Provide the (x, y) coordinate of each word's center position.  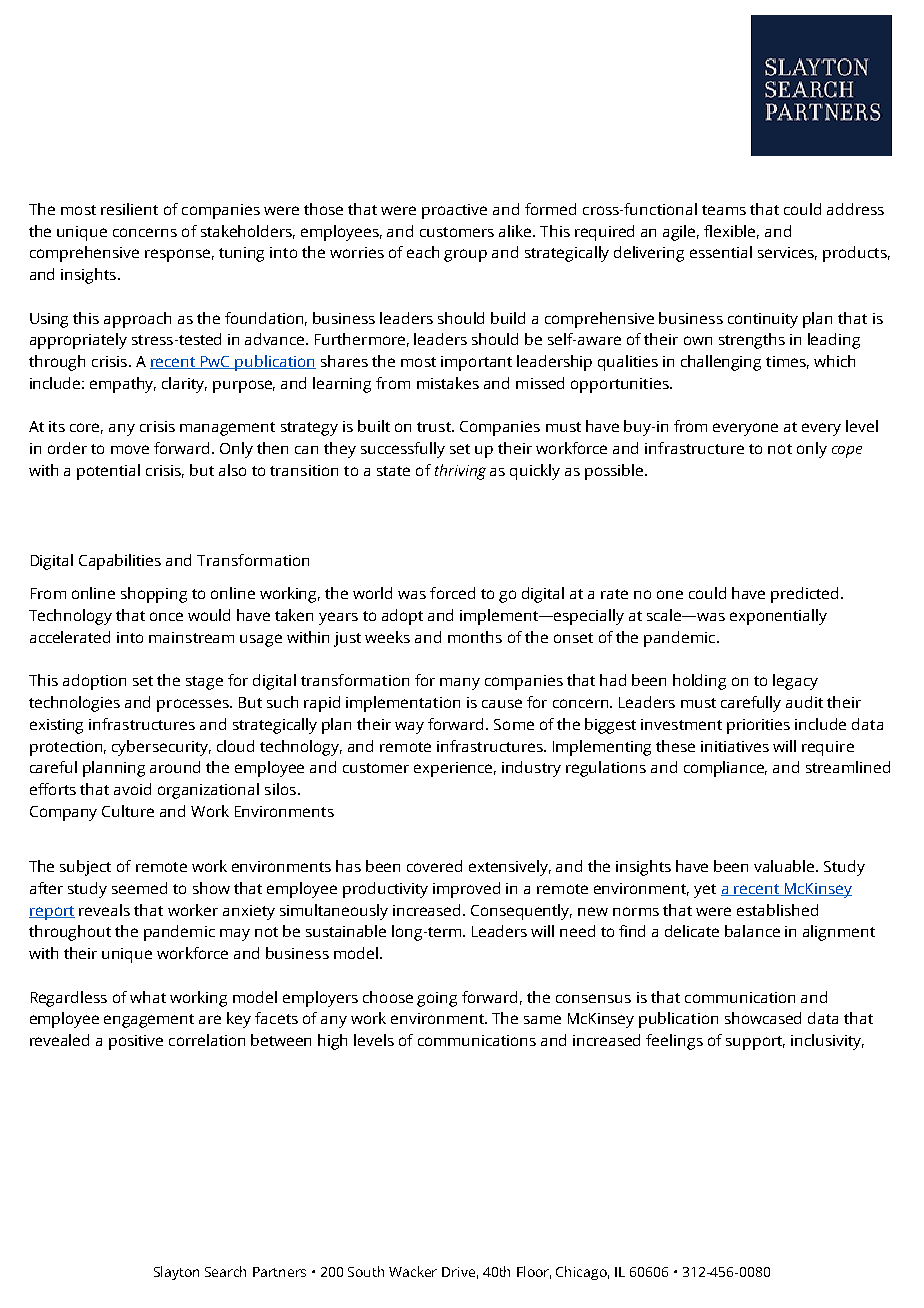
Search (225, 1271)
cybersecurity (161, 748)
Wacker (413, 1271)
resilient (129, 209)
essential (721, 252)
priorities (758, 726)
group (465, 255)
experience (455, 769)
